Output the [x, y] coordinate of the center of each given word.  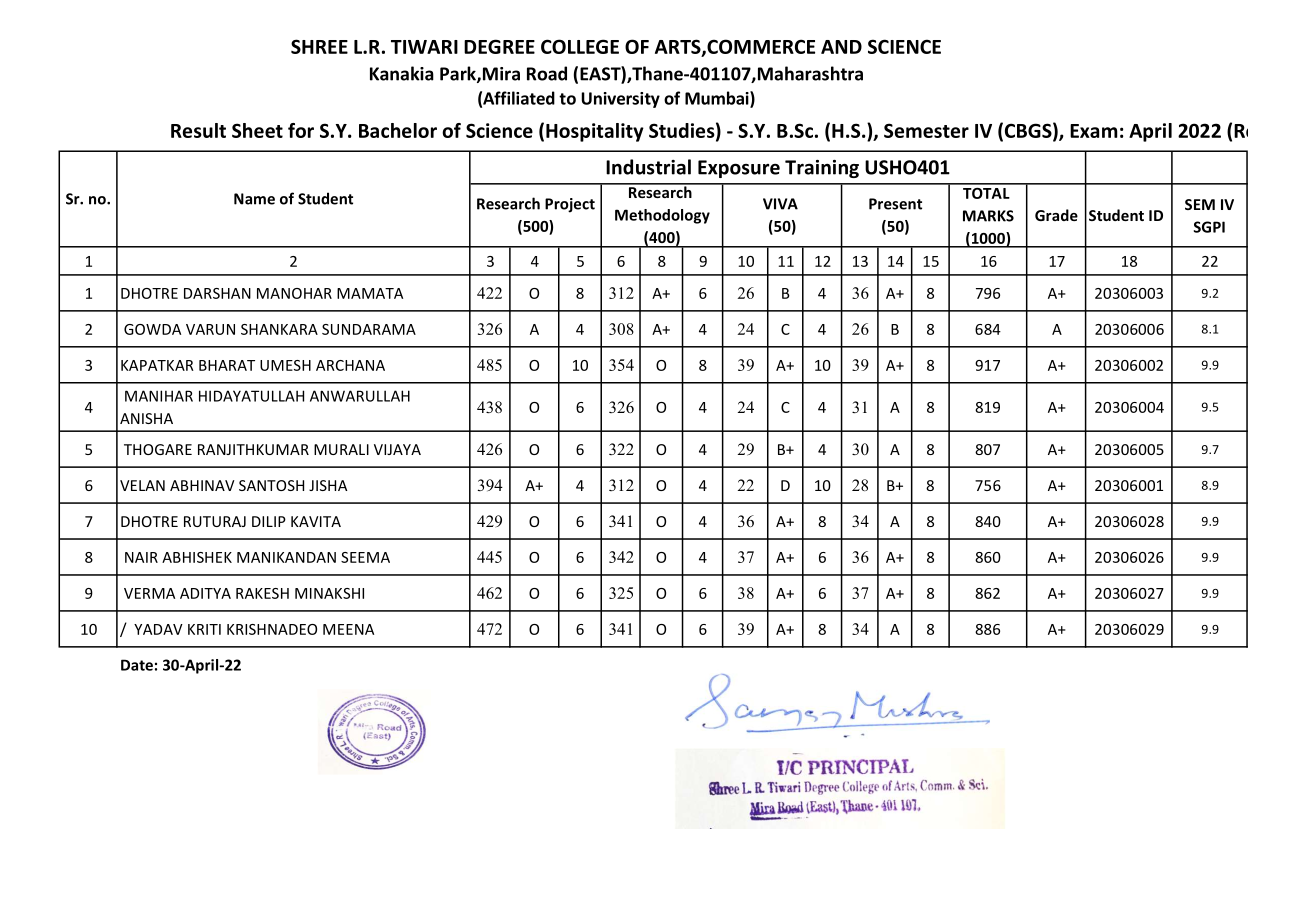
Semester [926, 130]
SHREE [319, 46]
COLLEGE [580, 46]
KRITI [204, 629]
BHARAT [227, 365]
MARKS [988, 216]
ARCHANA [350, 365]
